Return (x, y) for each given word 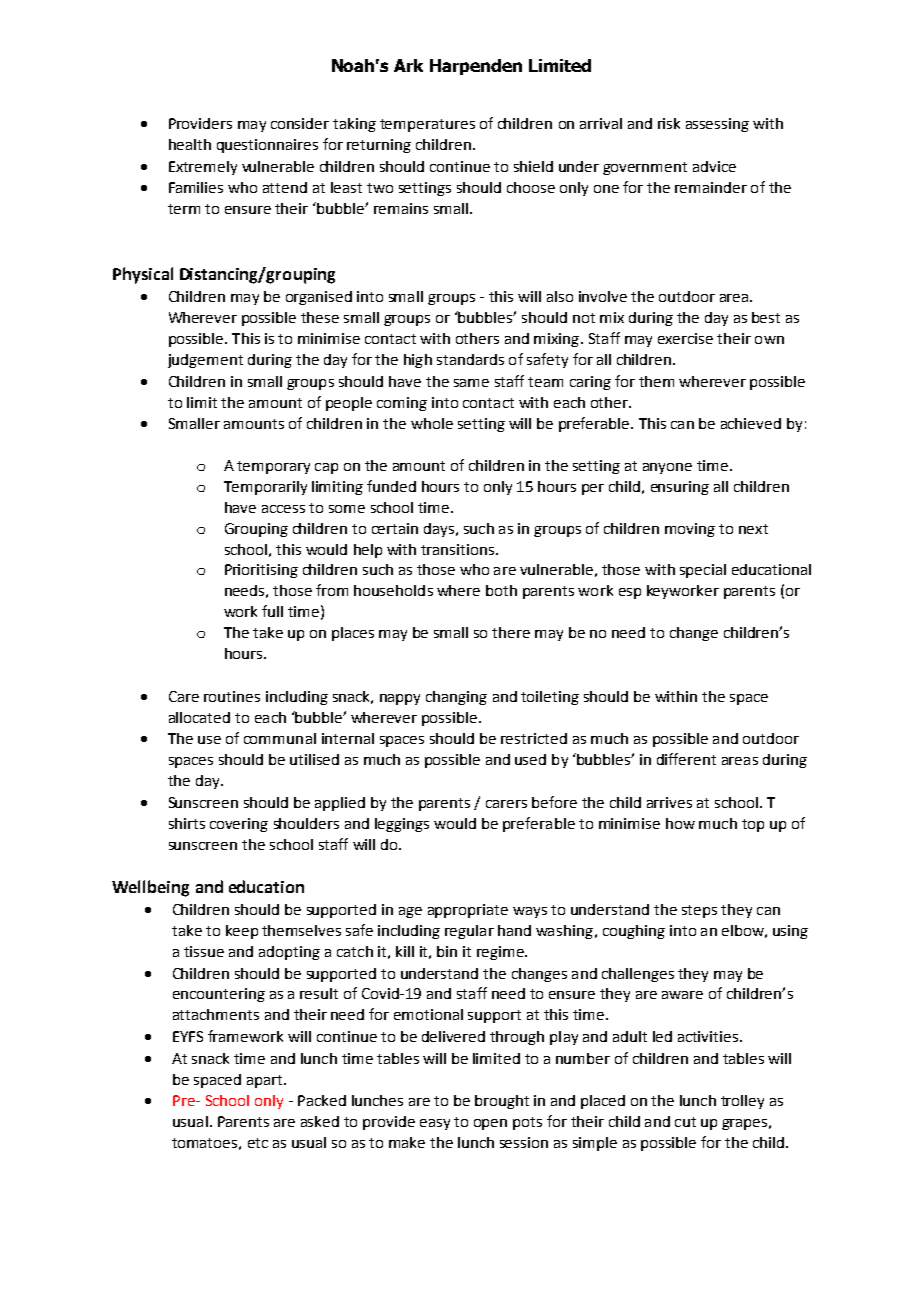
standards (470, 359)
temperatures (427, 125)
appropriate (468, 911)
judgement (205, 361)
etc (258, 1143)
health (190, 144)
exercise (685, 338)
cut (685, 1122)
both (501, 590)
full (272, 611)
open (490, 1124)
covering (239, 825)
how (680, 823)
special (703, 571)
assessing (717, 125)
